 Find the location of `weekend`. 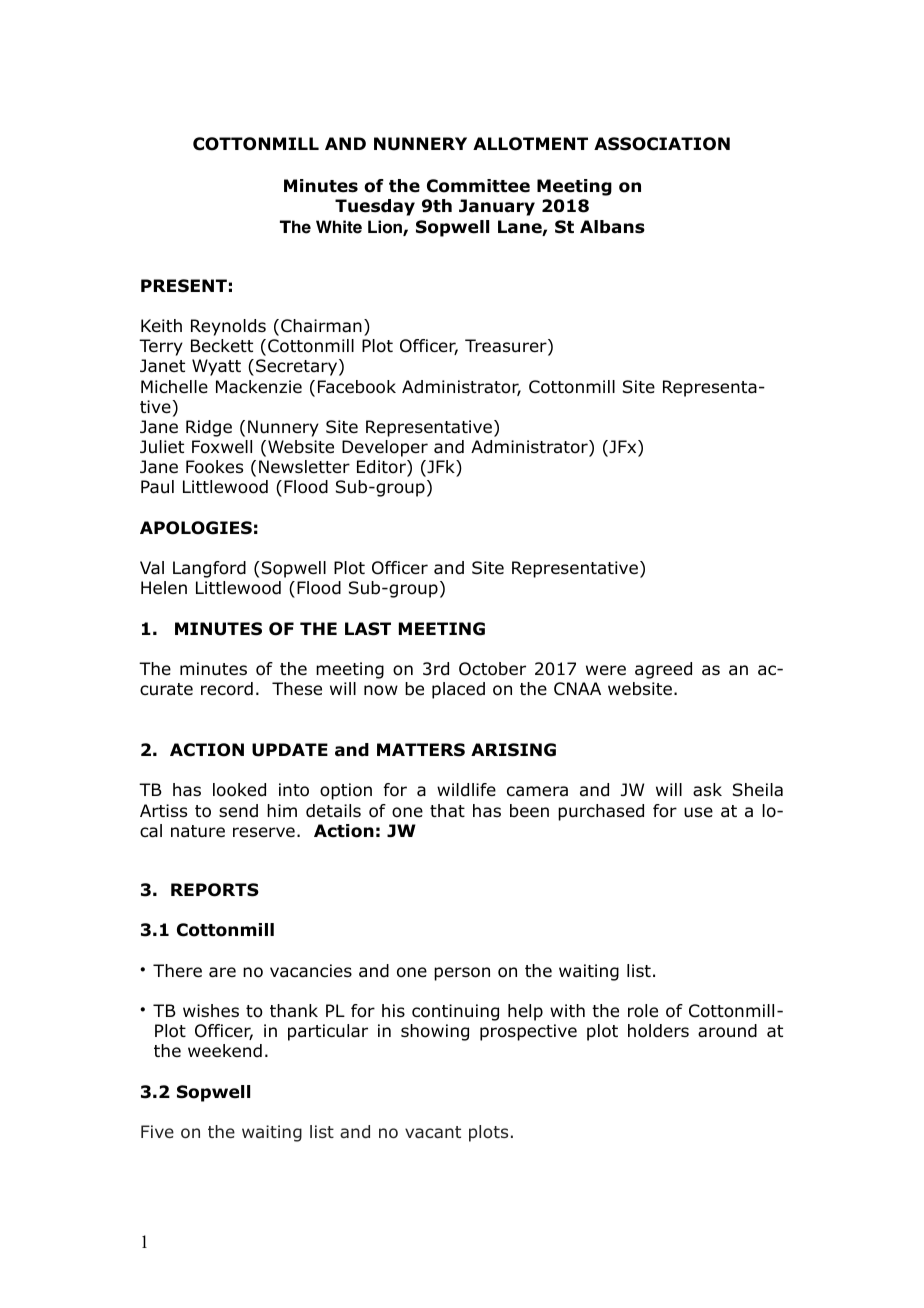

weekend is located at coordinates (225, 1051).
